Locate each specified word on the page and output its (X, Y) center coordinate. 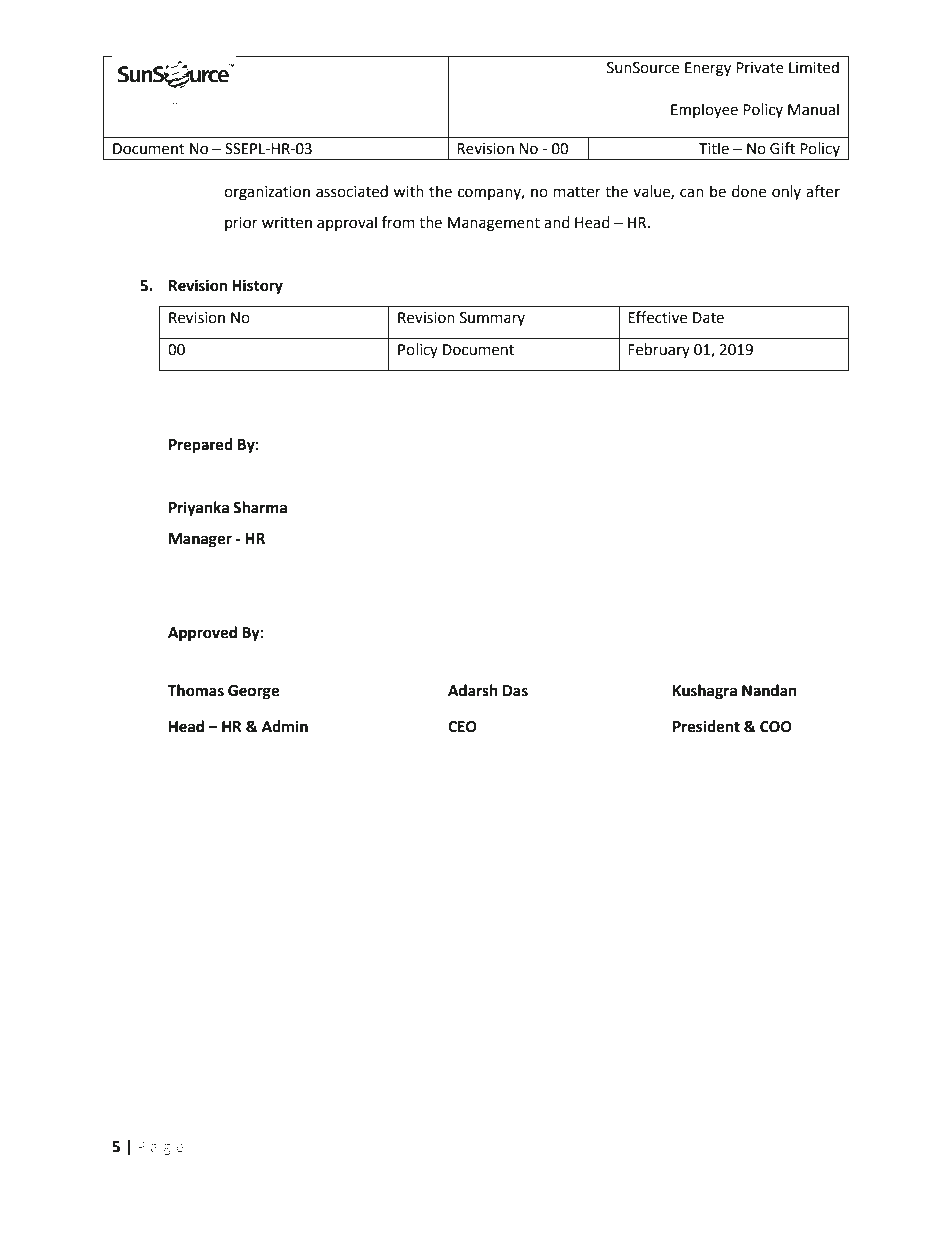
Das (515, 691)
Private (760, 68)
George (253, 692)
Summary (492, 319)
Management (494, 224)
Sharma (260, 507)
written (287, 223)
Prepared (201, 446)
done (749, 191)
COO (776, 727)
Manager (200, 540)
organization (267, 193)
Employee (704, 110)
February (659, 350)
